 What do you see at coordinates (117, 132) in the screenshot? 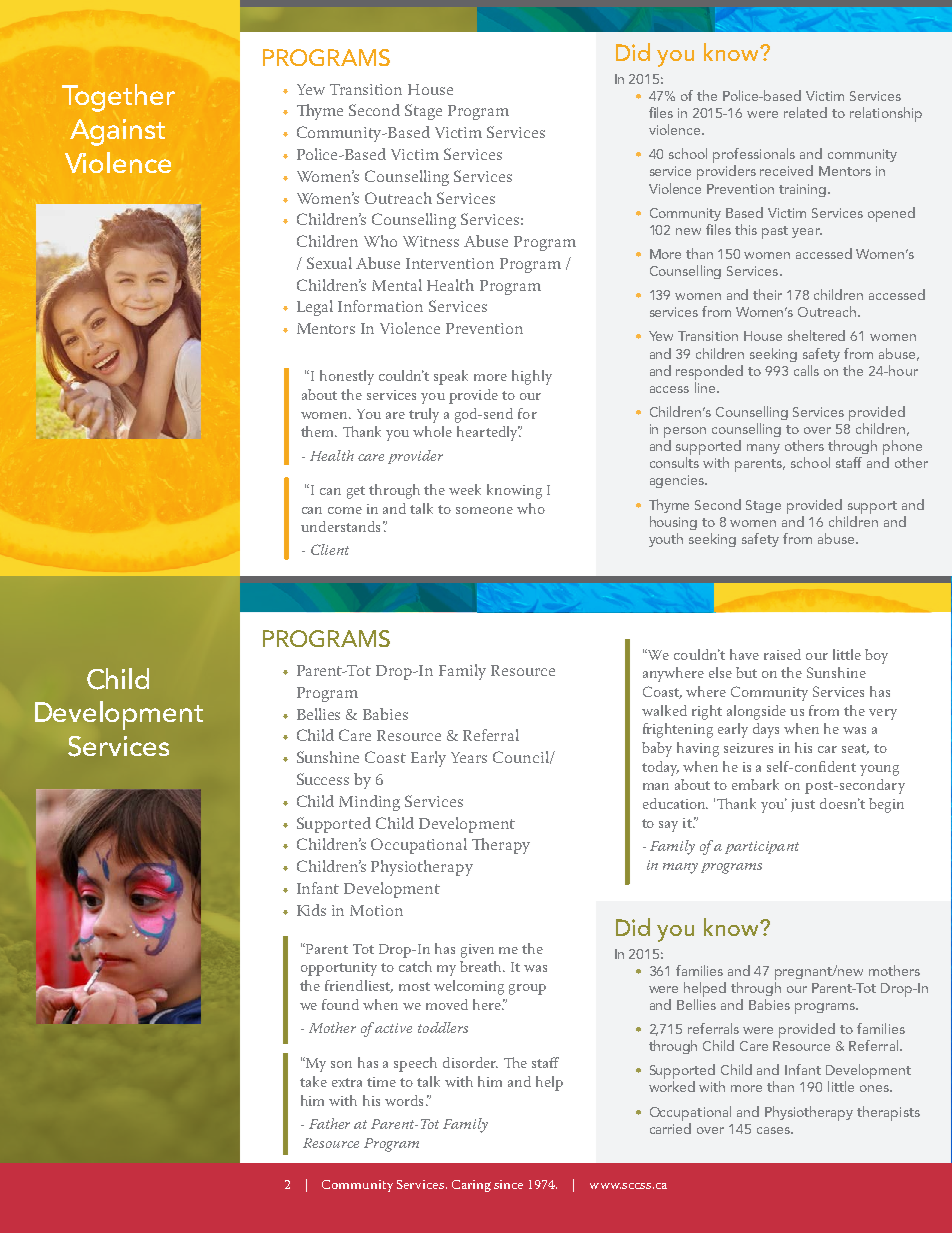
I see `Against` at bounding box center [117, 132].
